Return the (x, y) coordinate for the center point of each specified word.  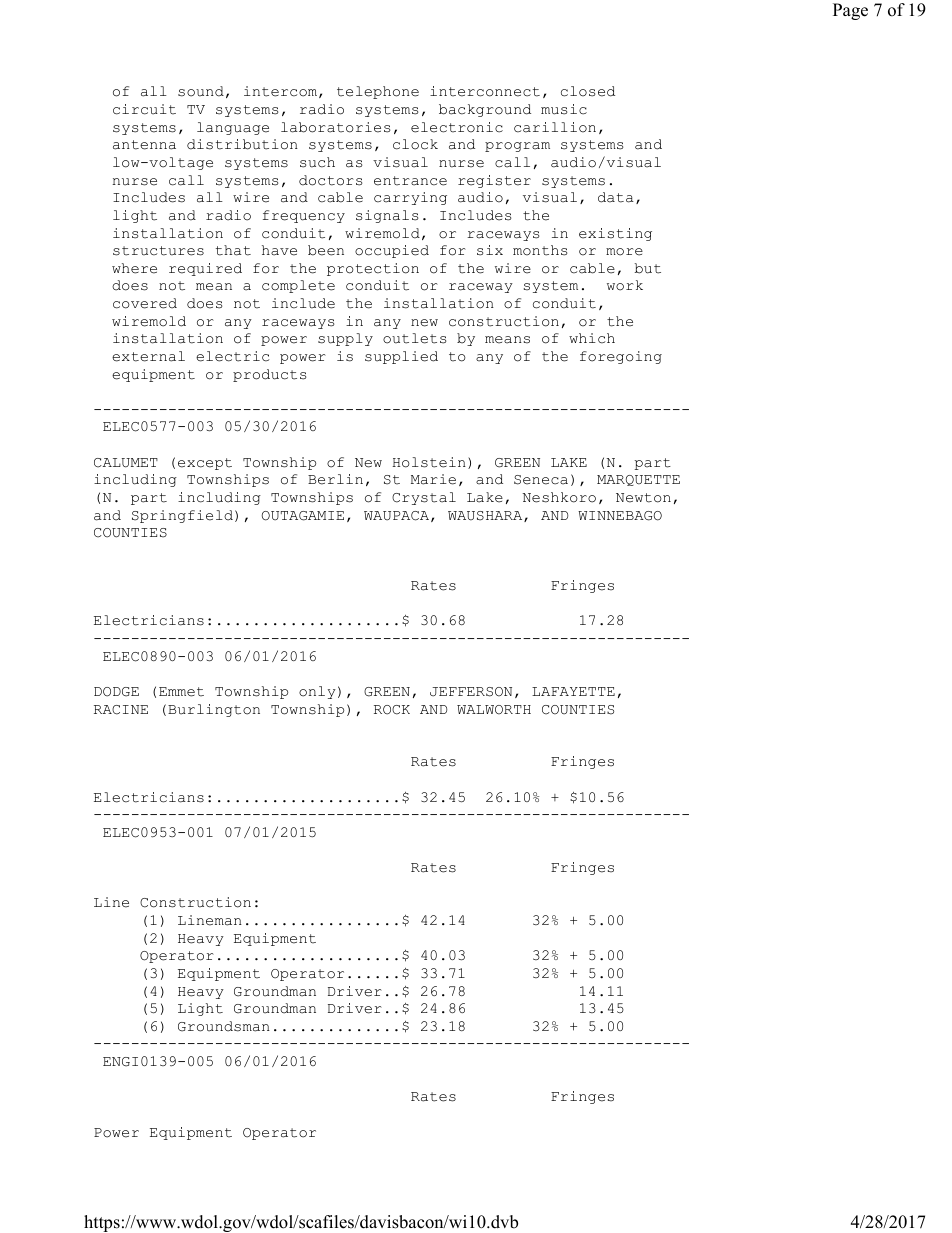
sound (201, 91)
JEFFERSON (471, 692)
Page (850, 11)
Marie (433, 479)
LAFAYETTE (573, 691)
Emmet (181, 692)
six (490, 250)
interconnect (485, 91)
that (233, 250)
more (624, 252)
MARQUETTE (638, 480)
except (205, 464)
